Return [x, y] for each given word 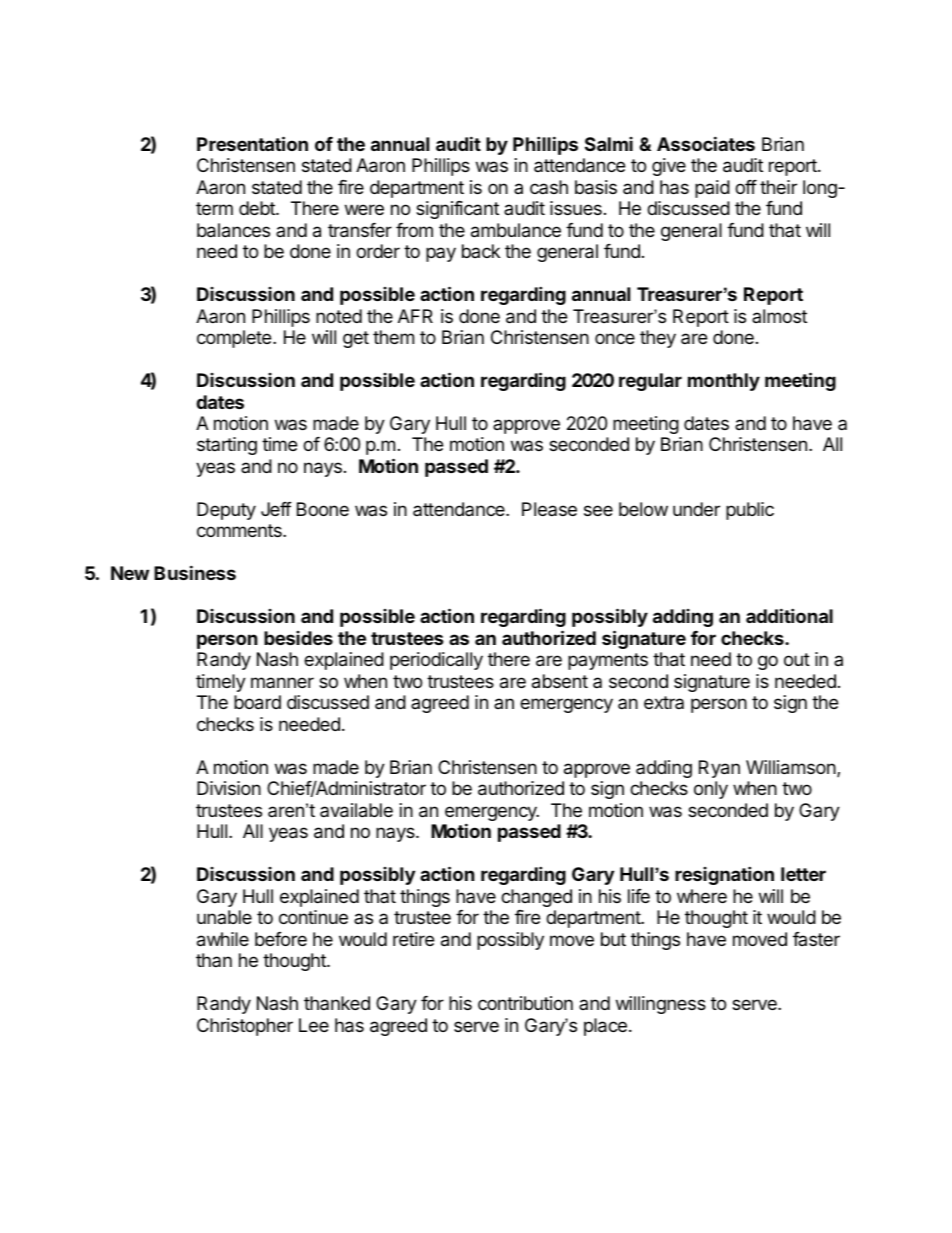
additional [789, 615]
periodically [436, 661]
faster [816, 939]
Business [195, 572]
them [393, 337]
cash [549, 187]
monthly [724, 382]
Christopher [245, 1027]
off [746, 187]
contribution [525, 1003]
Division [229, 788]
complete [235, 339]
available [356, 810]
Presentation [252, 143]
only [711, 790]
